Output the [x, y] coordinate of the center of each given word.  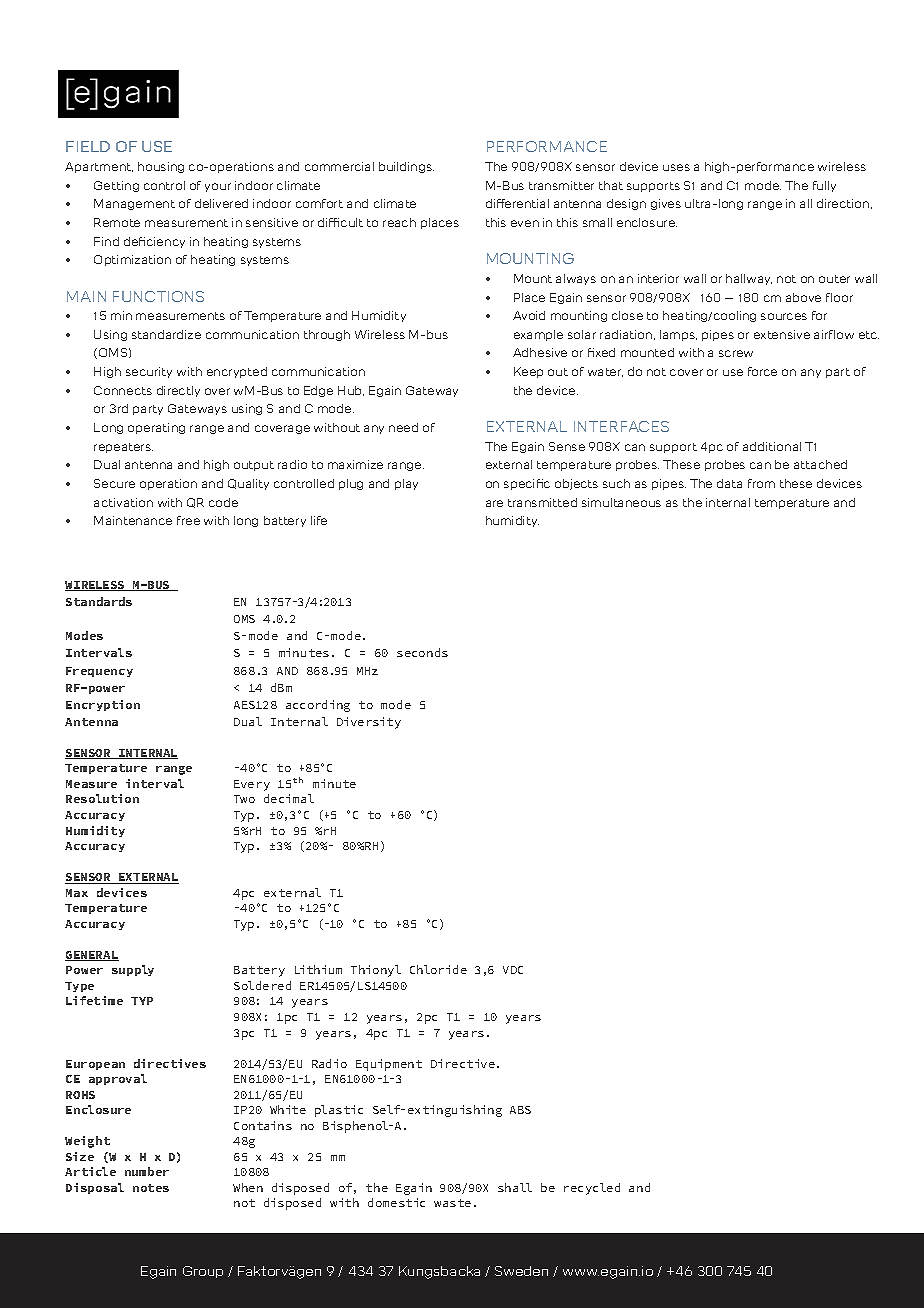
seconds [422, 652]
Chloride [438, 969]
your [218, 187]
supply [133, 970]
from [761, 483]
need [403, 427]
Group [203, 1272]
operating [156, 428]
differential [517, 203]
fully [824, 186]
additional [772, 446]
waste [452, 1203]
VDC [513, 970]
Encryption [103, 705]
